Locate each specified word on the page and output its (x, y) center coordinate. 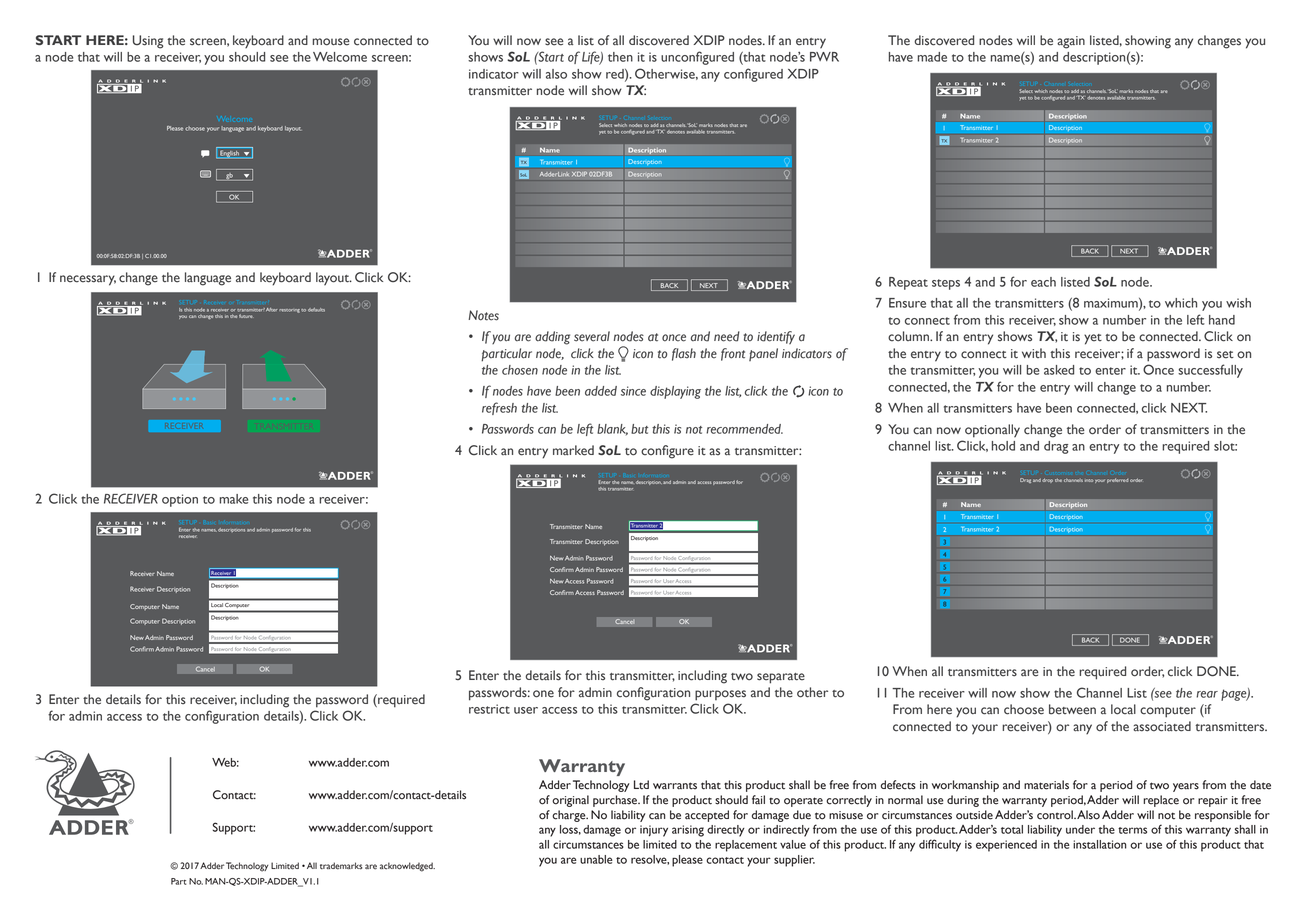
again (1071, 42)
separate (781, 678)
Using (148, 42)
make (233, 499)
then (620, 57)
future (245, 316)
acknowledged (407, 867)
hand (1222, 320)
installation (1100, 844)
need (727, 336)
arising (688, 831)
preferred (1117, 480)
